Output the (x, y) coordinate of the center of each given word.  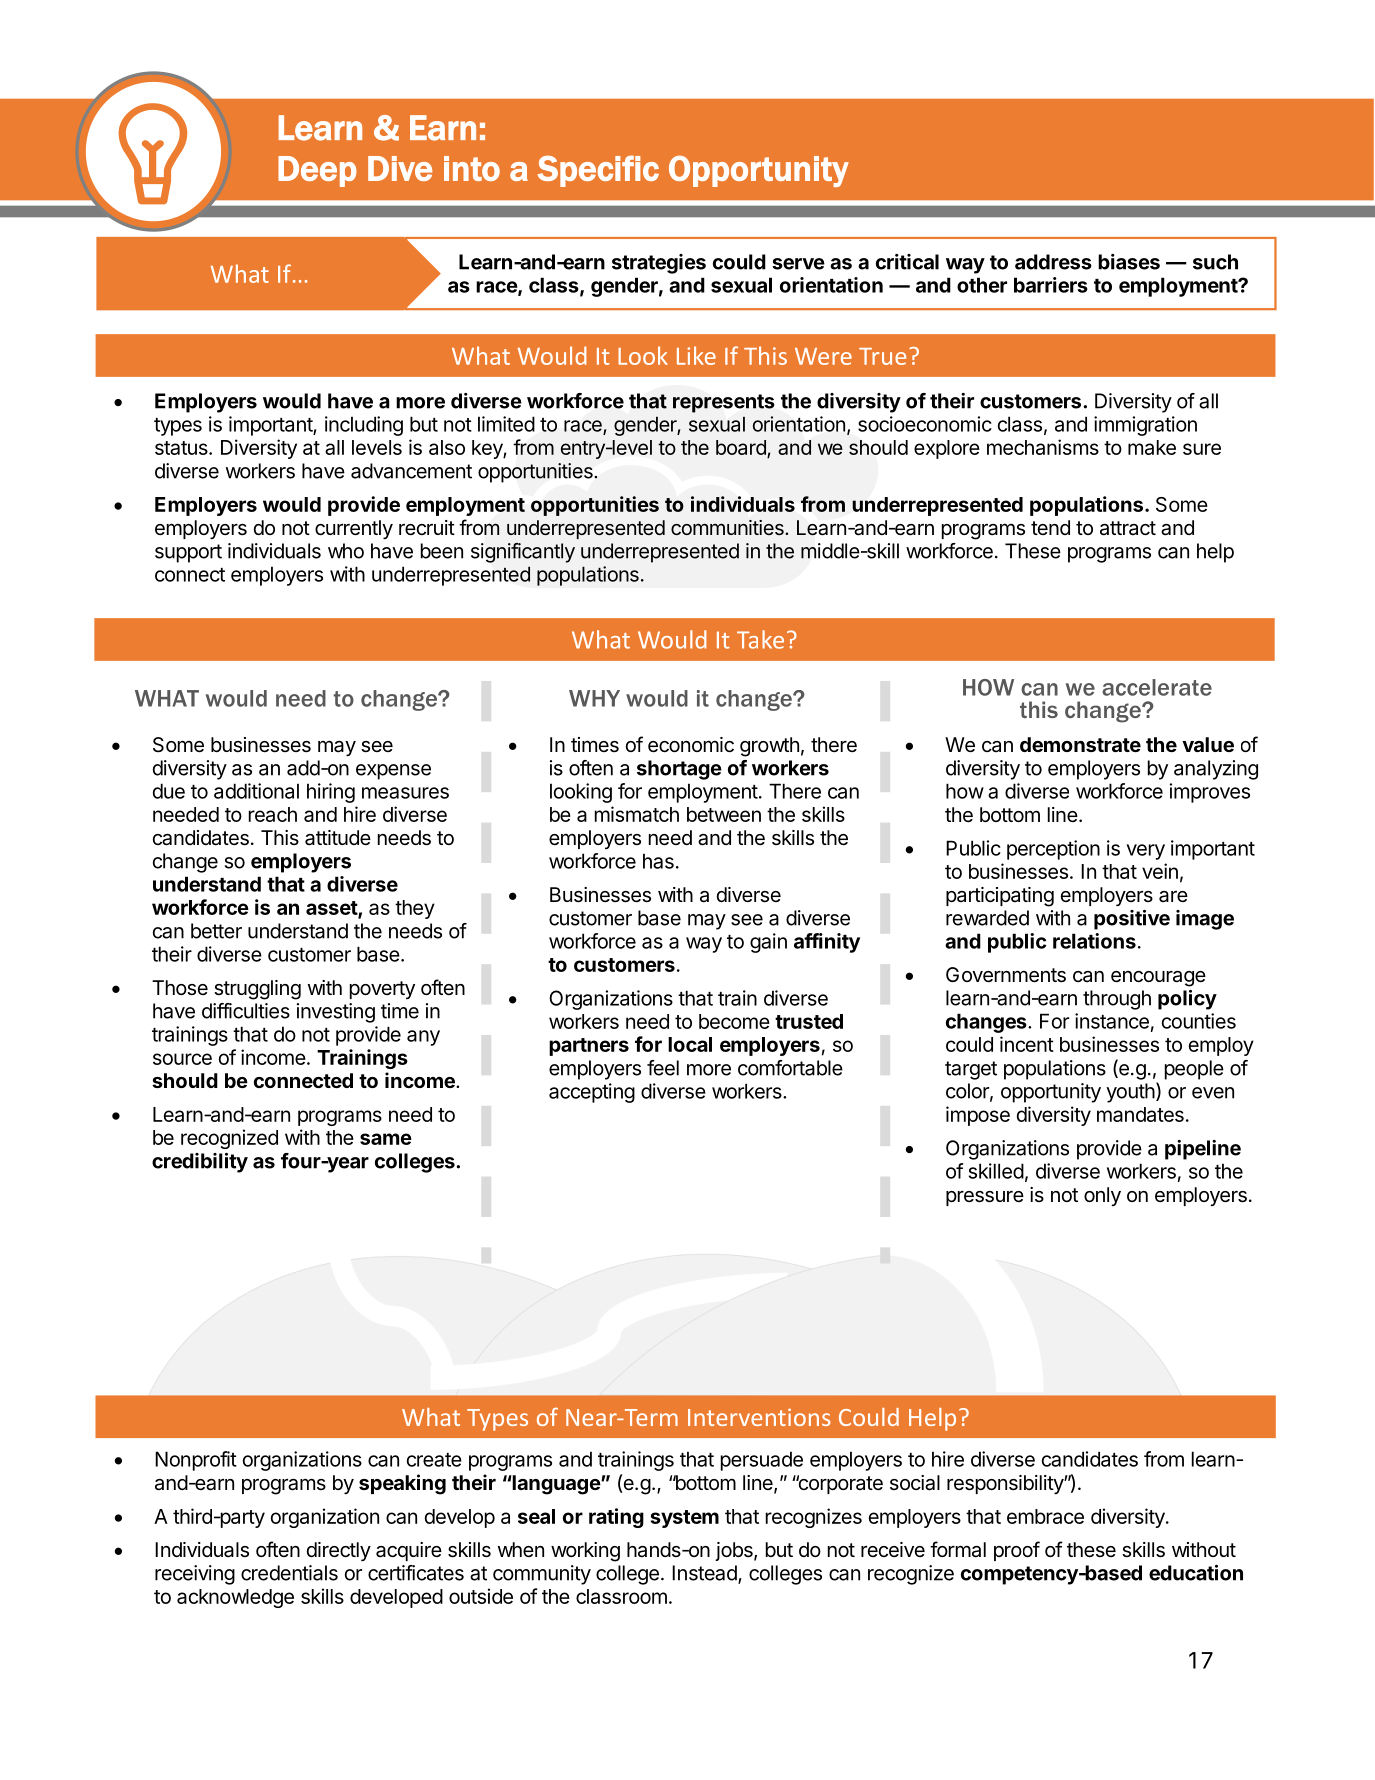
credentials (289, 1573)
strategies (659, 264)
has (658, 861)
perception (1053, 850)
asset (332, 909)
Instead (705, 1574)
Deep (317, 171)
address (1053, 262)
